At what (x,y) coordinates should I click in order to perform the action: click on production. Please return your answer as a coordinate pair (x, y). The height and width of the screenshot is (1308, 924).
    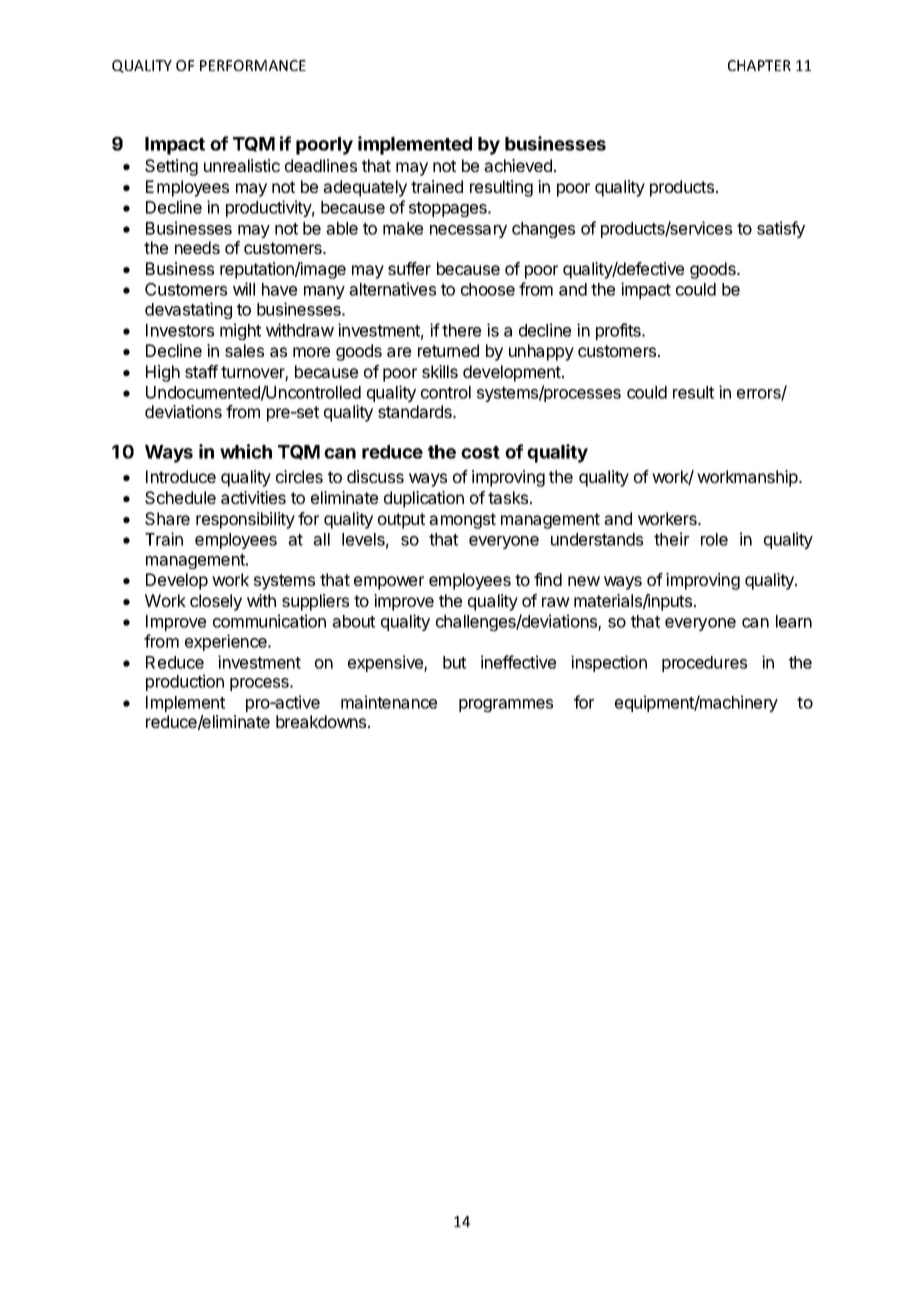
    Looking at the image, I should click on (185, 682).
